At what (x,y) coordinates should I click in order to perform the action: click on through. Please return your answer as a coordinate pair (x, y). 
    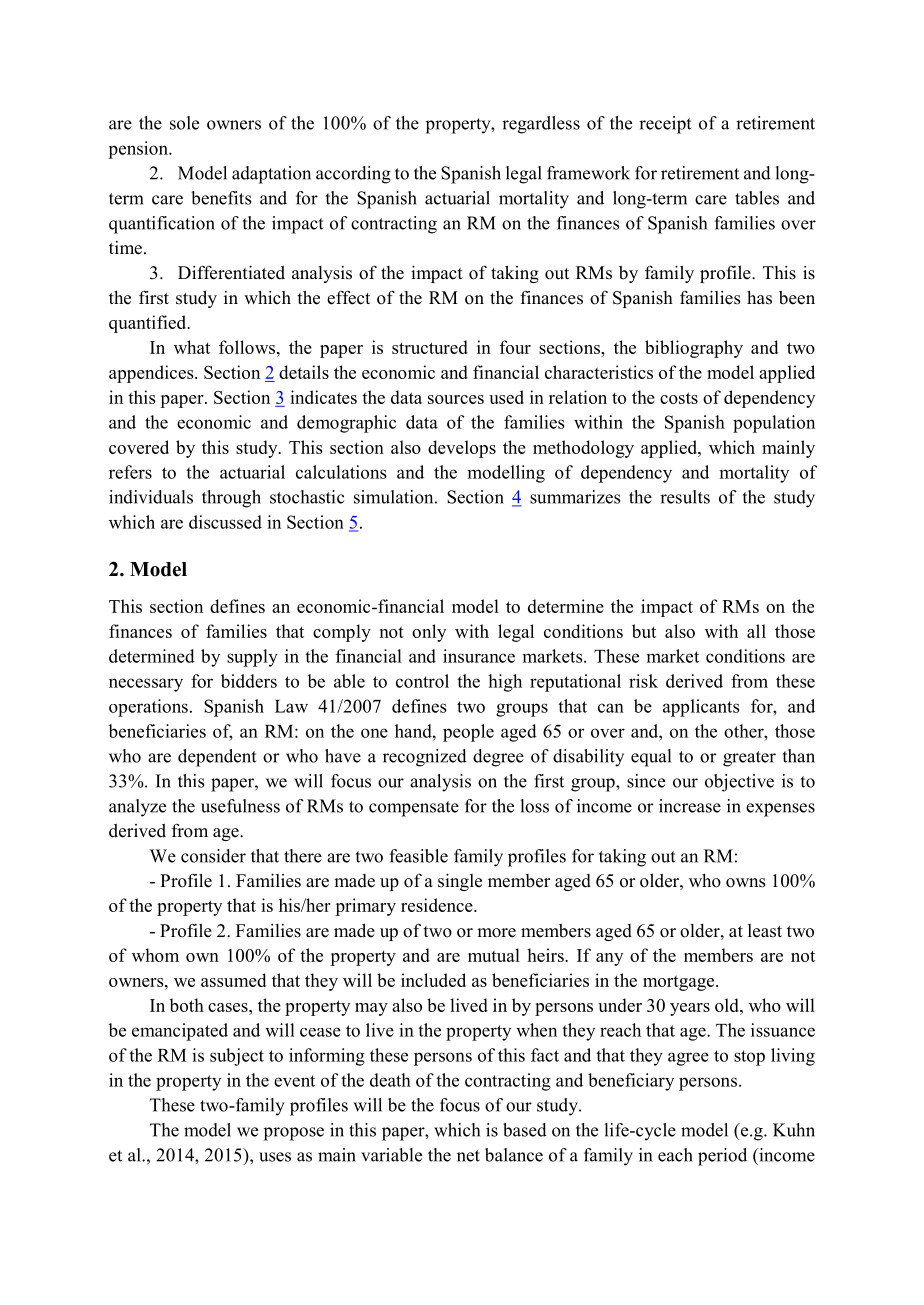
    Looking at the image, I should click on (231, 499).
